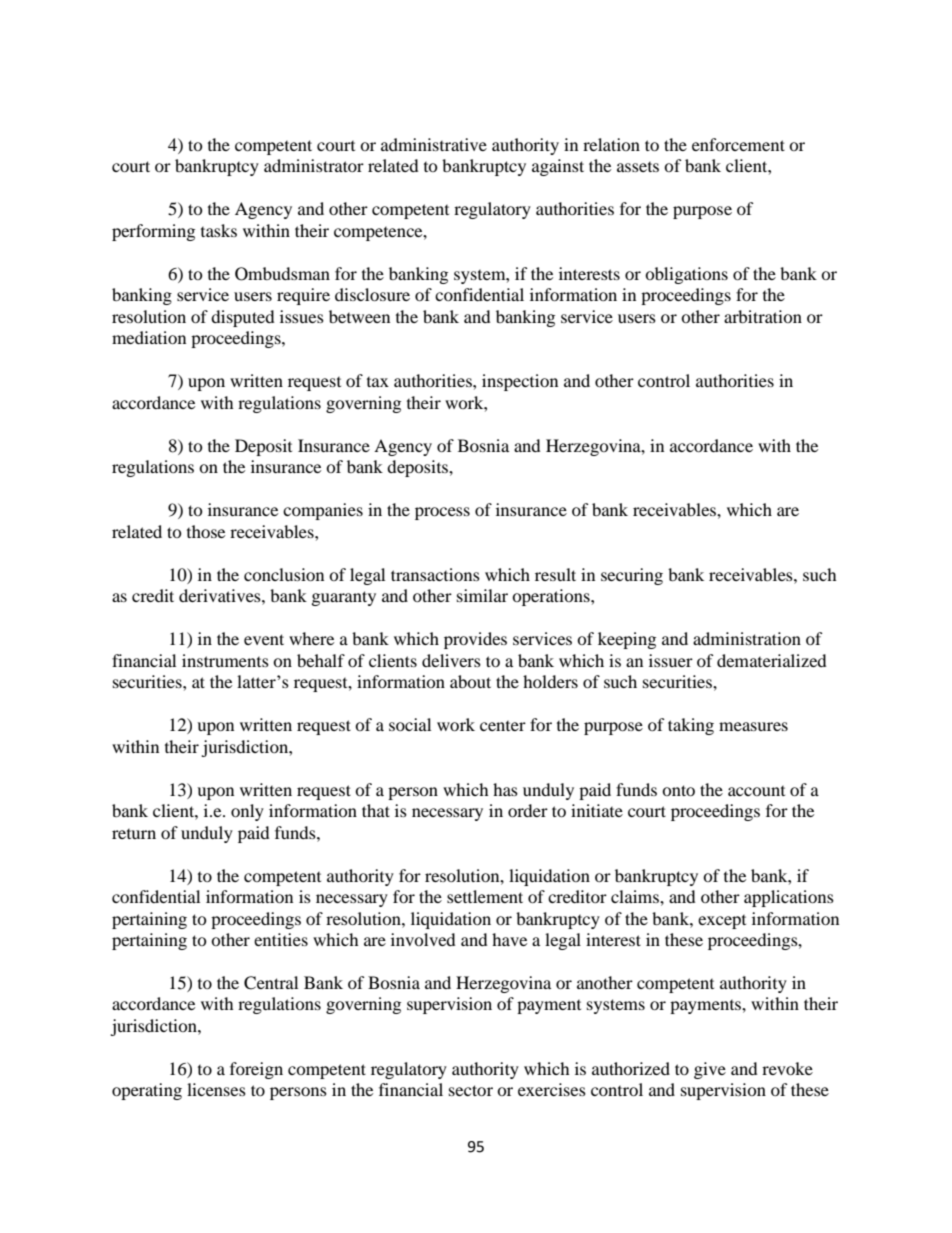 This screenshot has height=1233, width=952. Describe the element at coordinates (206, 531) in the screenshot. I see `those` at that location.
